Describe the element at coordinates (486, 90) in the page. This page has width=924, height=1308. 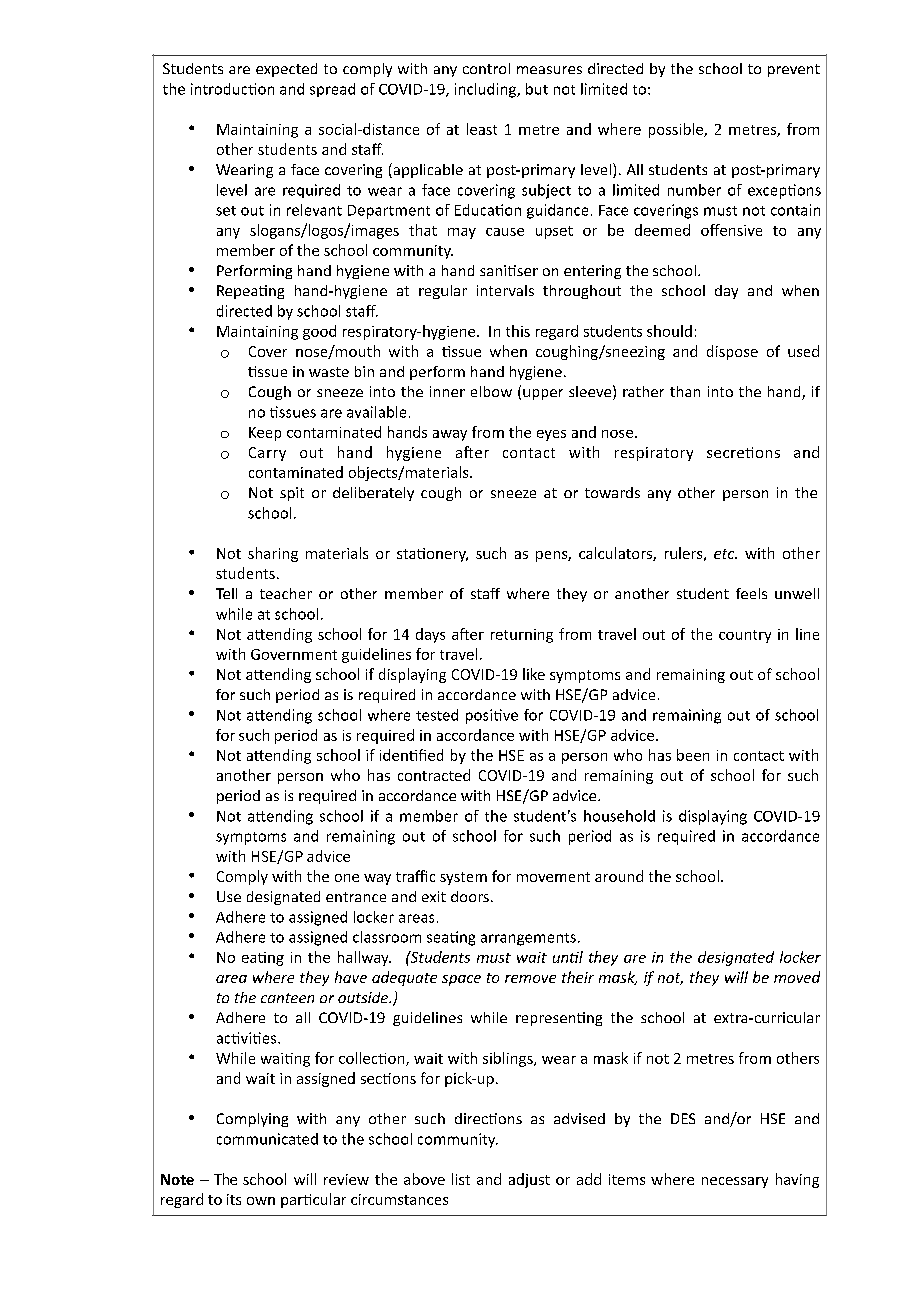
I see `including` at that location.
